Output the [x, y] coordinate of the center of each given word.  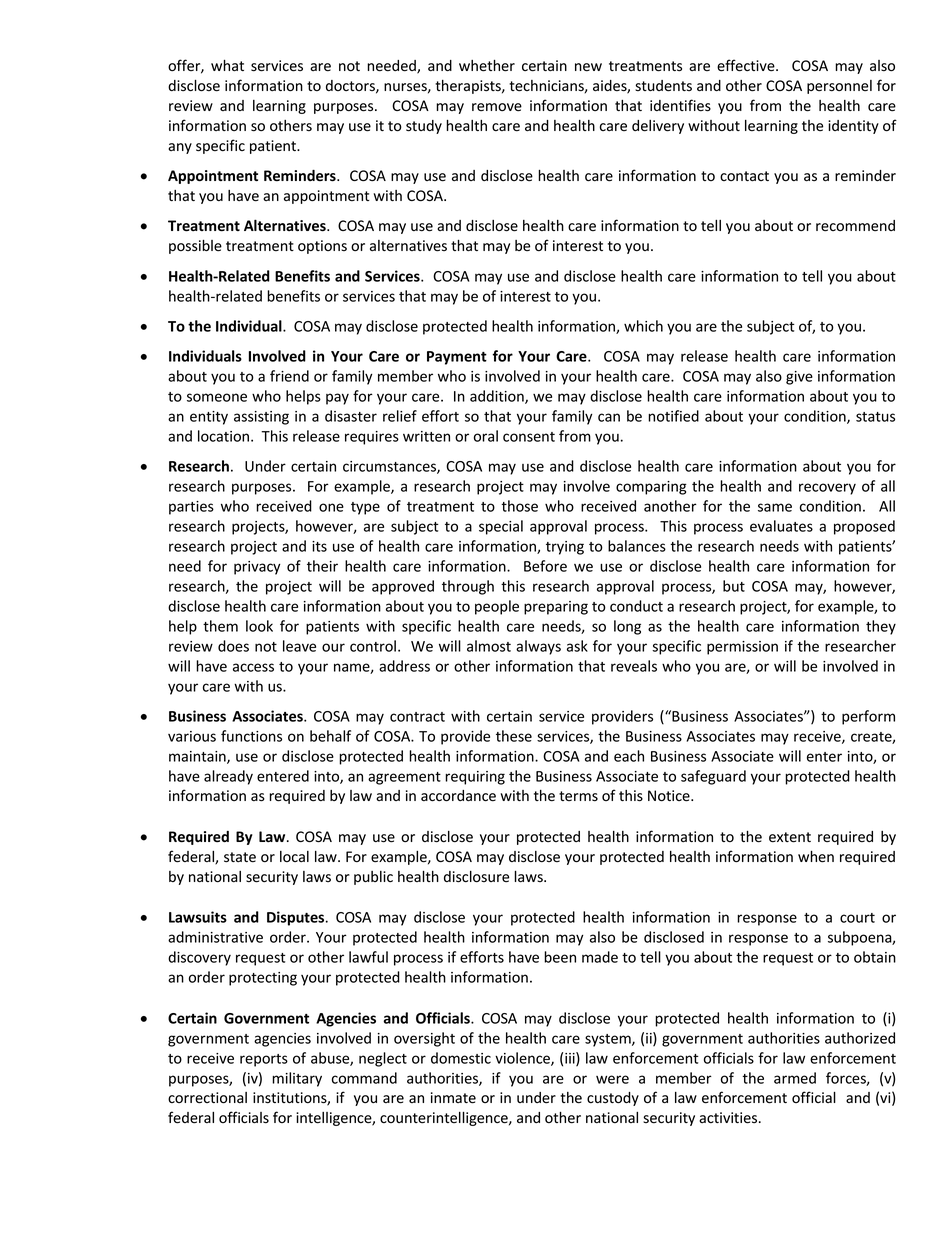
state [240, 857]
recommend [855, 226]
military [297, 1079]
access [253, 667]
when [816, 857]
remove [497, 107]
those [519, 506]
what [227, 66]
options [322, 247]
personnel [839, 87]
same [775, 507]
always [538, 647]
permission [742, 648]
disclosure [476, 877]
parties [191, 508]
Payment [457, 358]
